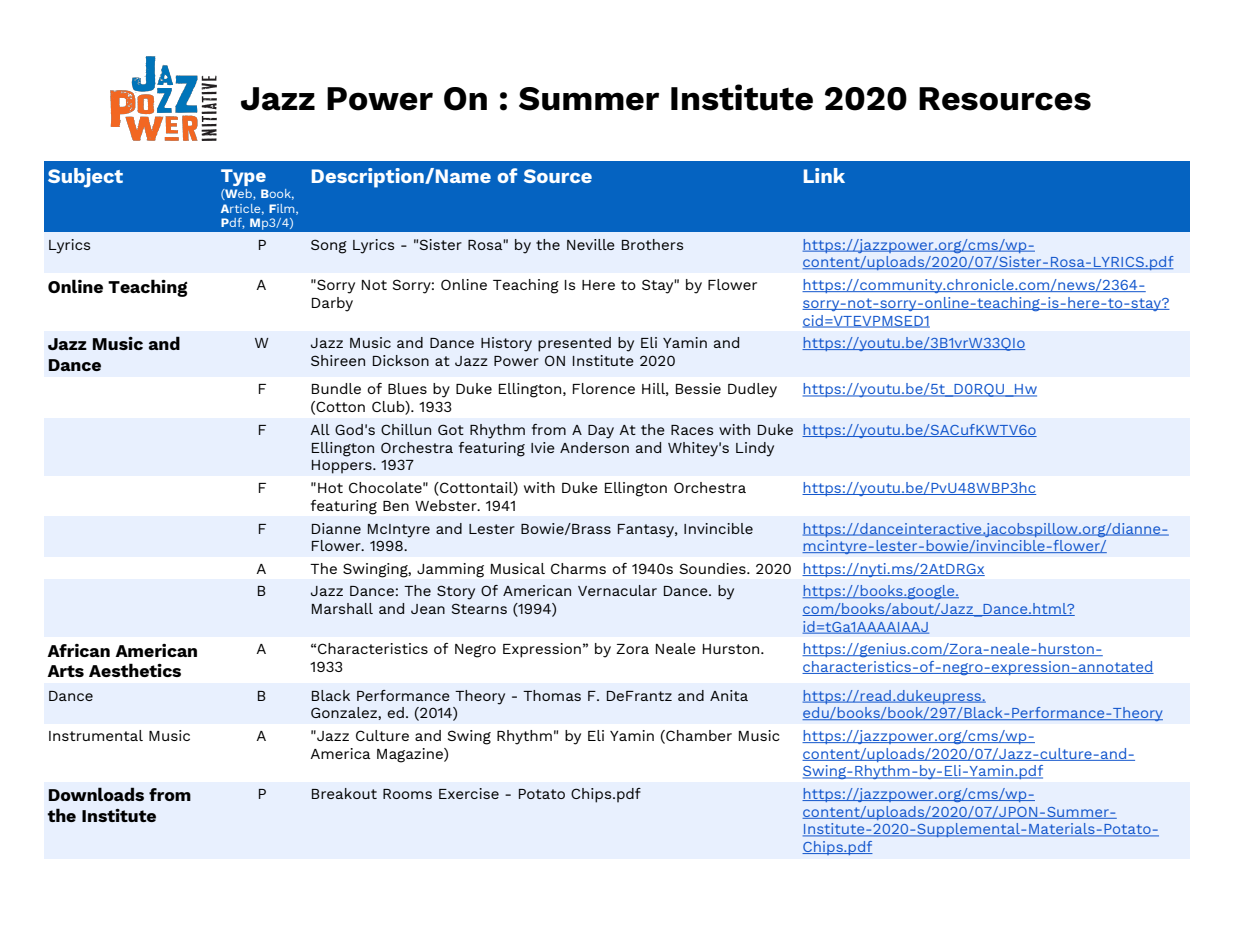 Image resolution: width=1233 pixels, height=952 pixels. I want to click on Film, so click(283, 209).
